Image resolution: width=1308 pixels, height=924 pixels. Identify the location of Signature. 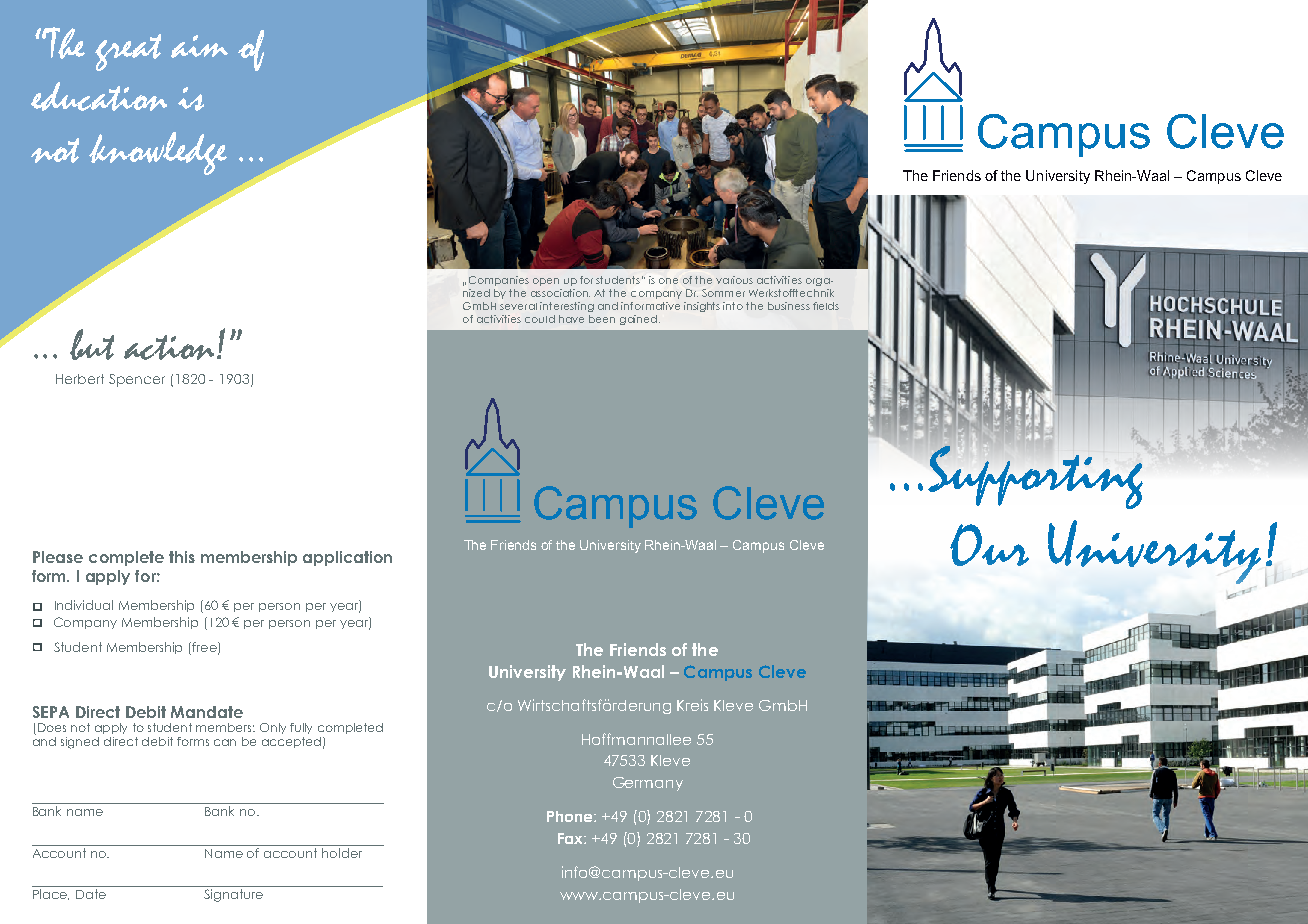
(233, 895).
